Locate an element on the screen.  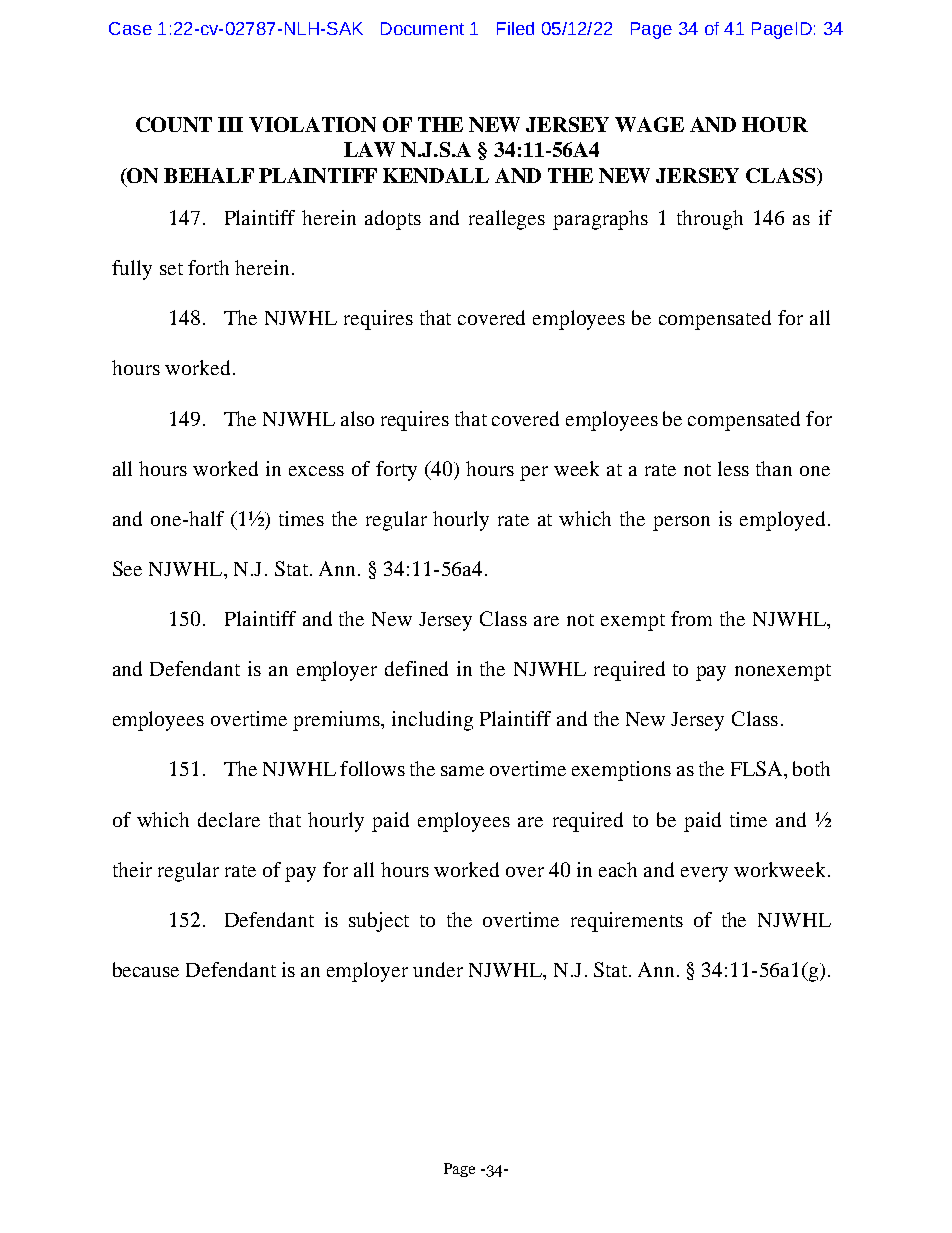
Filed is located at coordinates (515, 28).
